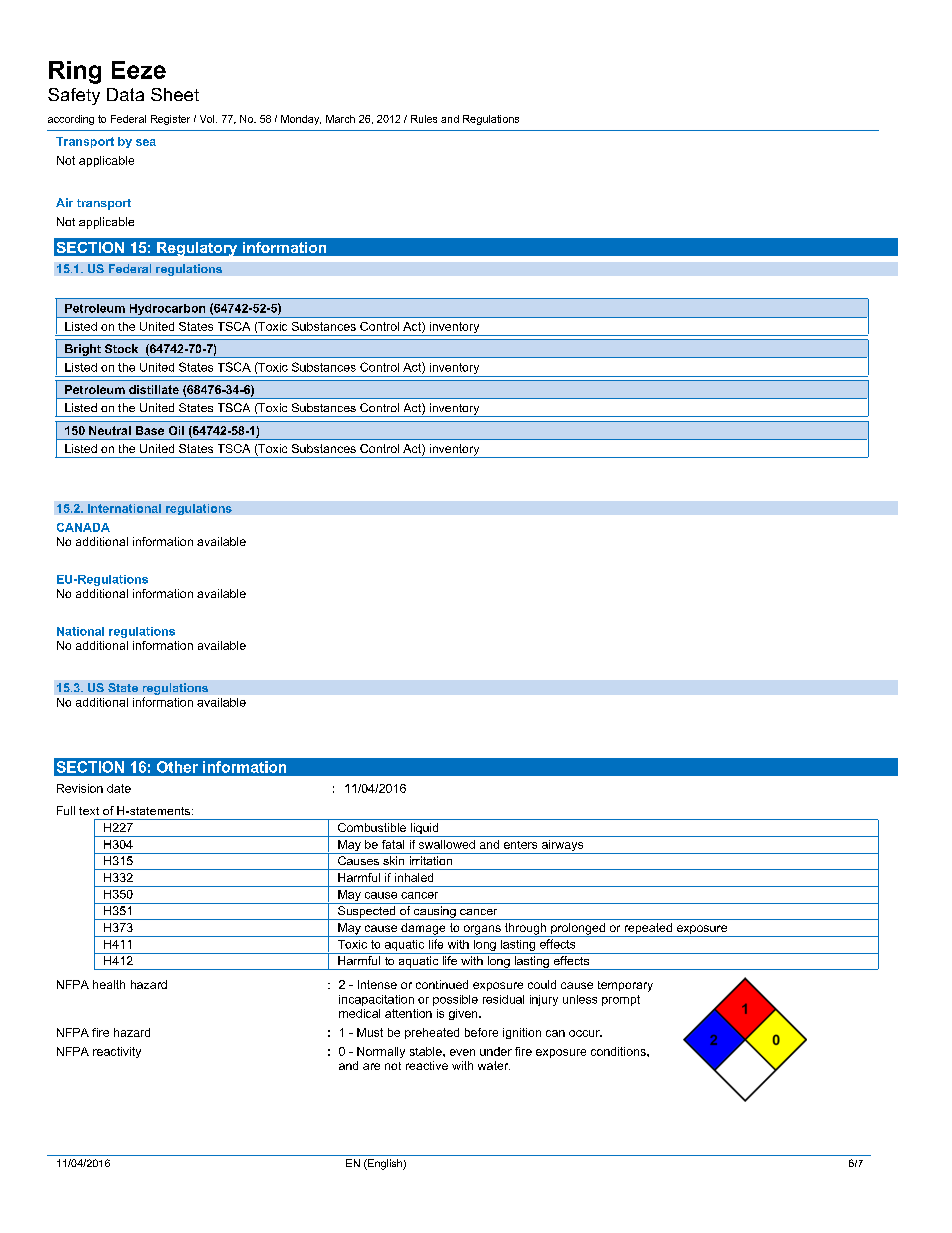 The width and height of the document is (952, 1233). Describe the element at coordinates (370, 1032) in the document. I see `Must` at that location.
